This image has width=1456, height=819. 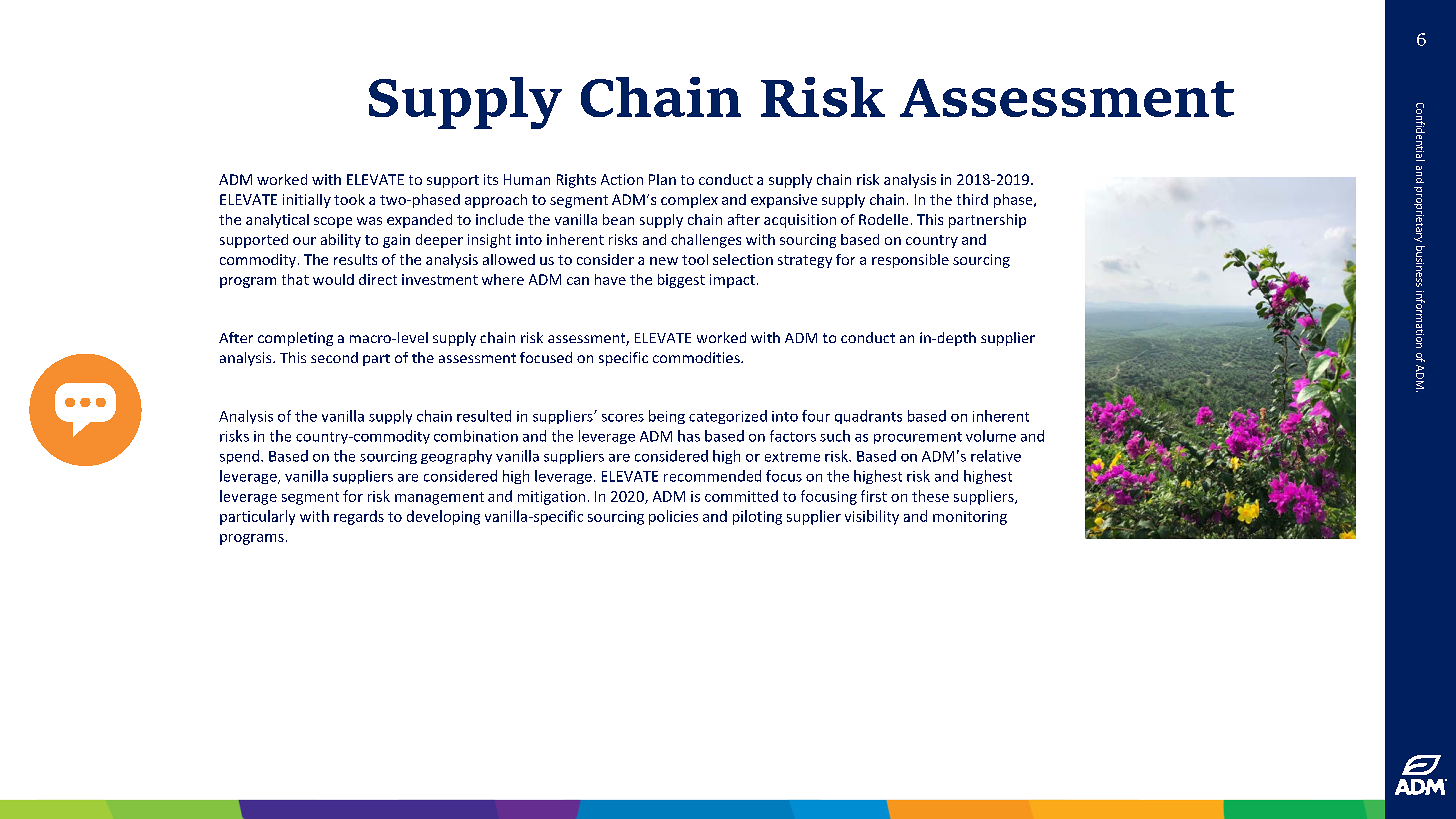 What do you see at coordinates (484, 416) in the image?
I see `resulted` at bounding box center [484, 416].
